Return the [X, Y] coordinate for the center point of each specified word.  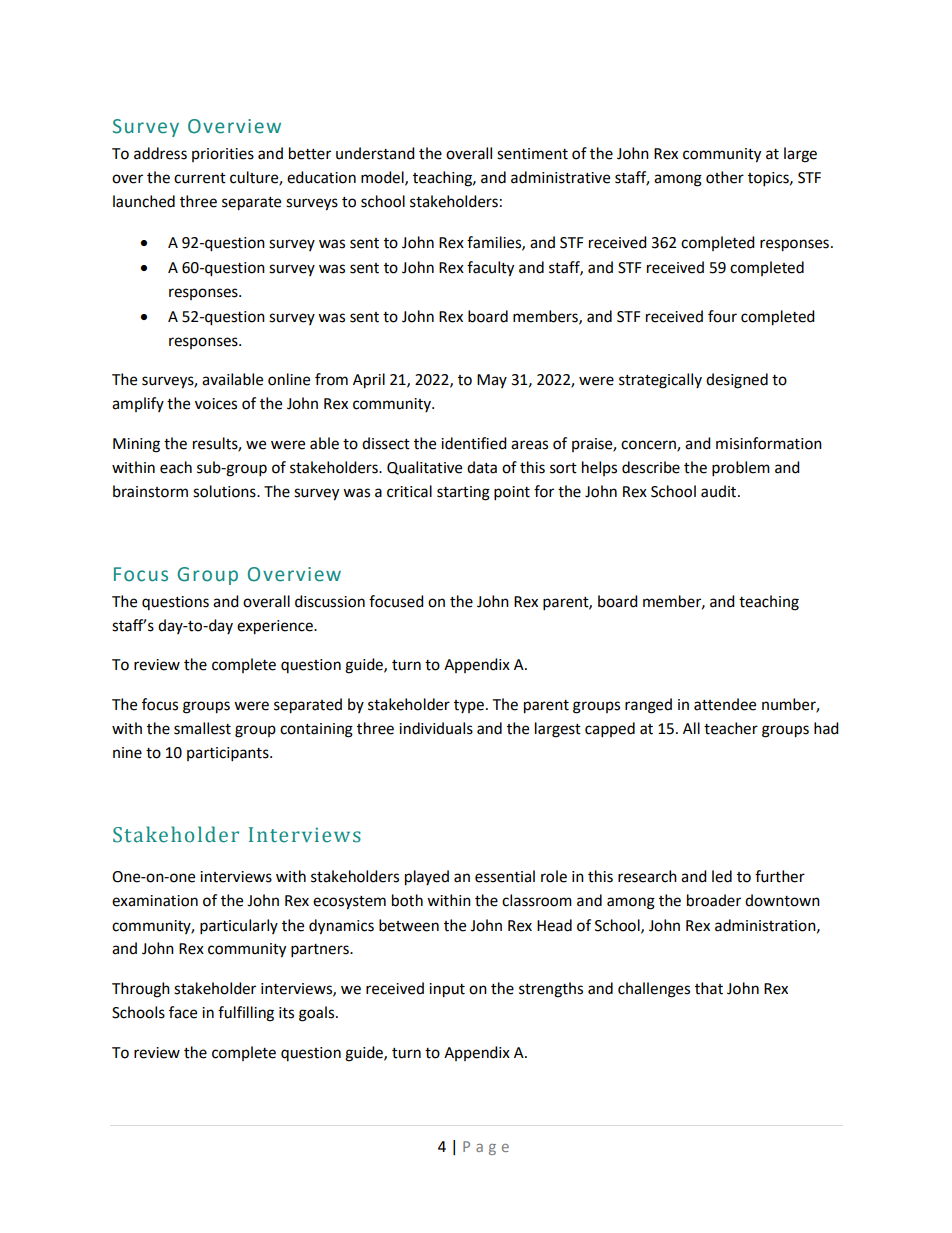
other [725, 177]
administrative [560, 177]
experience [276, 627]
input [447, 990]
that [709, 988]
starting [463, 493]
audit [720, 491]
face [183, 1012]
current [200, 178]
